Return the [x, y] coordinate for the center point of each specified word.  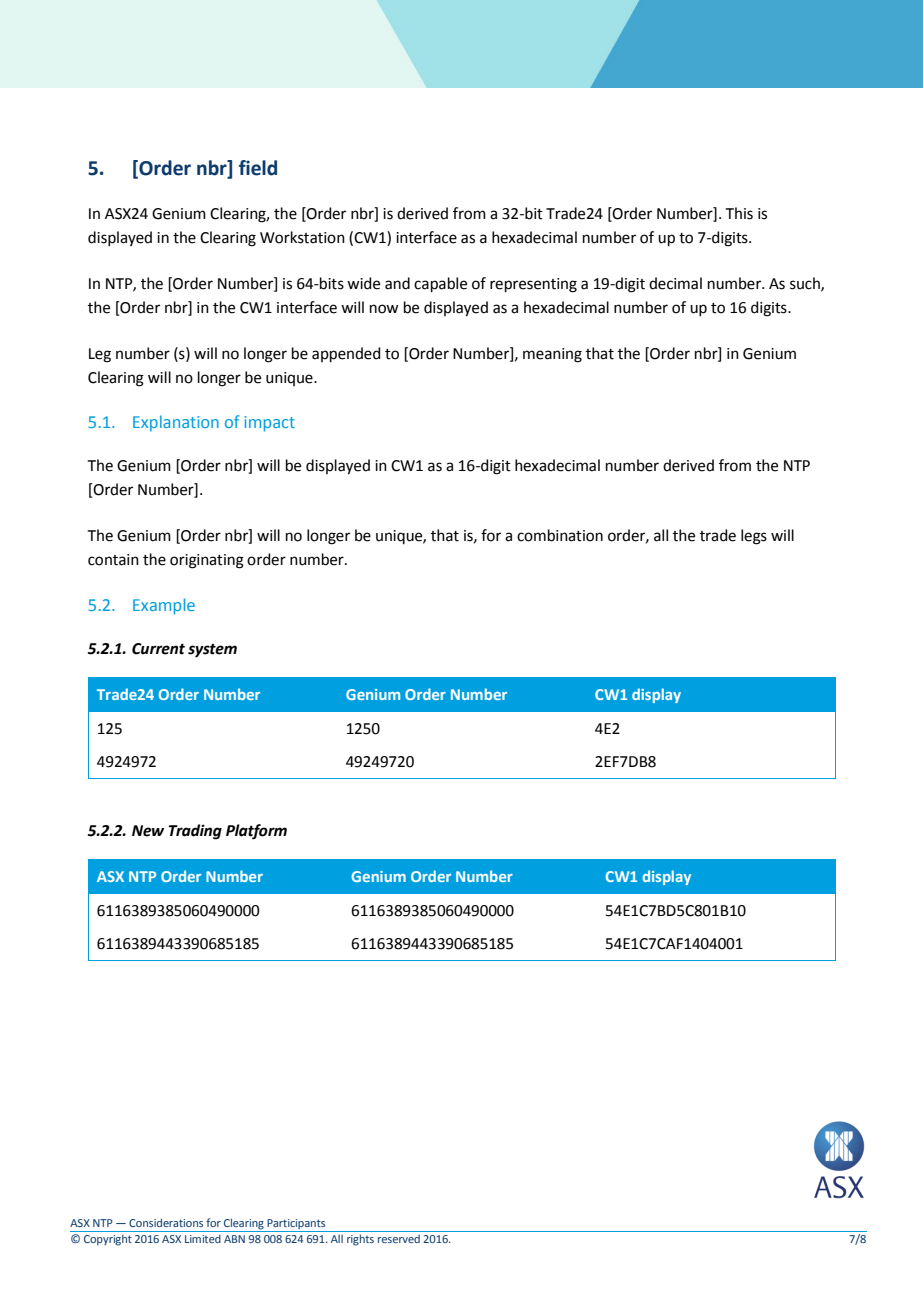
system [212, 651]
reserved [399, 1238]
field [258, 168]
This [739, 213]
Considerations [166, 1222]
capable [440, 284]
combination [560, 535]
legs [754, 537]
